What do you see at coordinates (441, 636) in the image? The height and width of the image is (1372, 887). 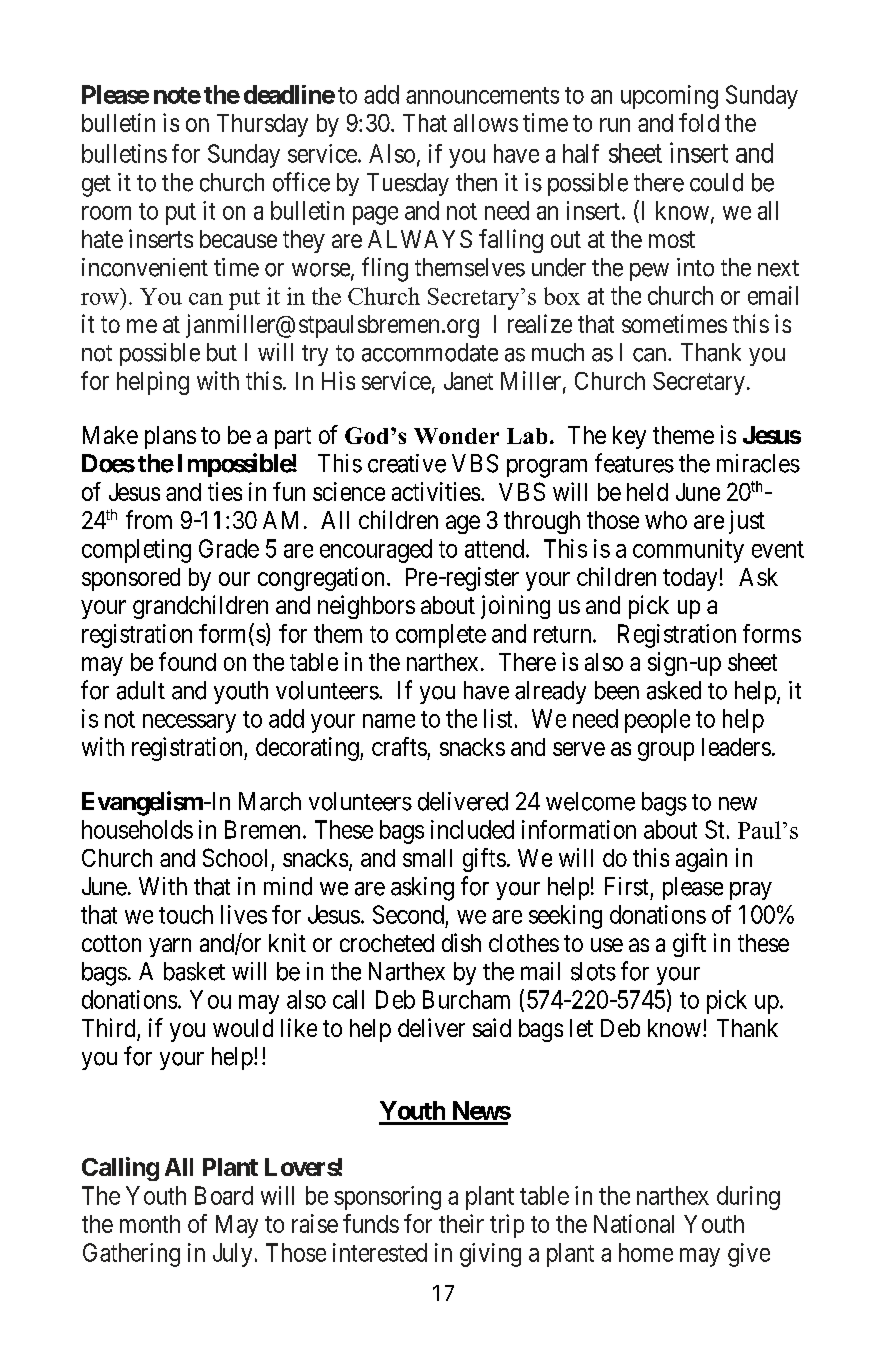 I see `complete` at bounding box center [441, 636].
